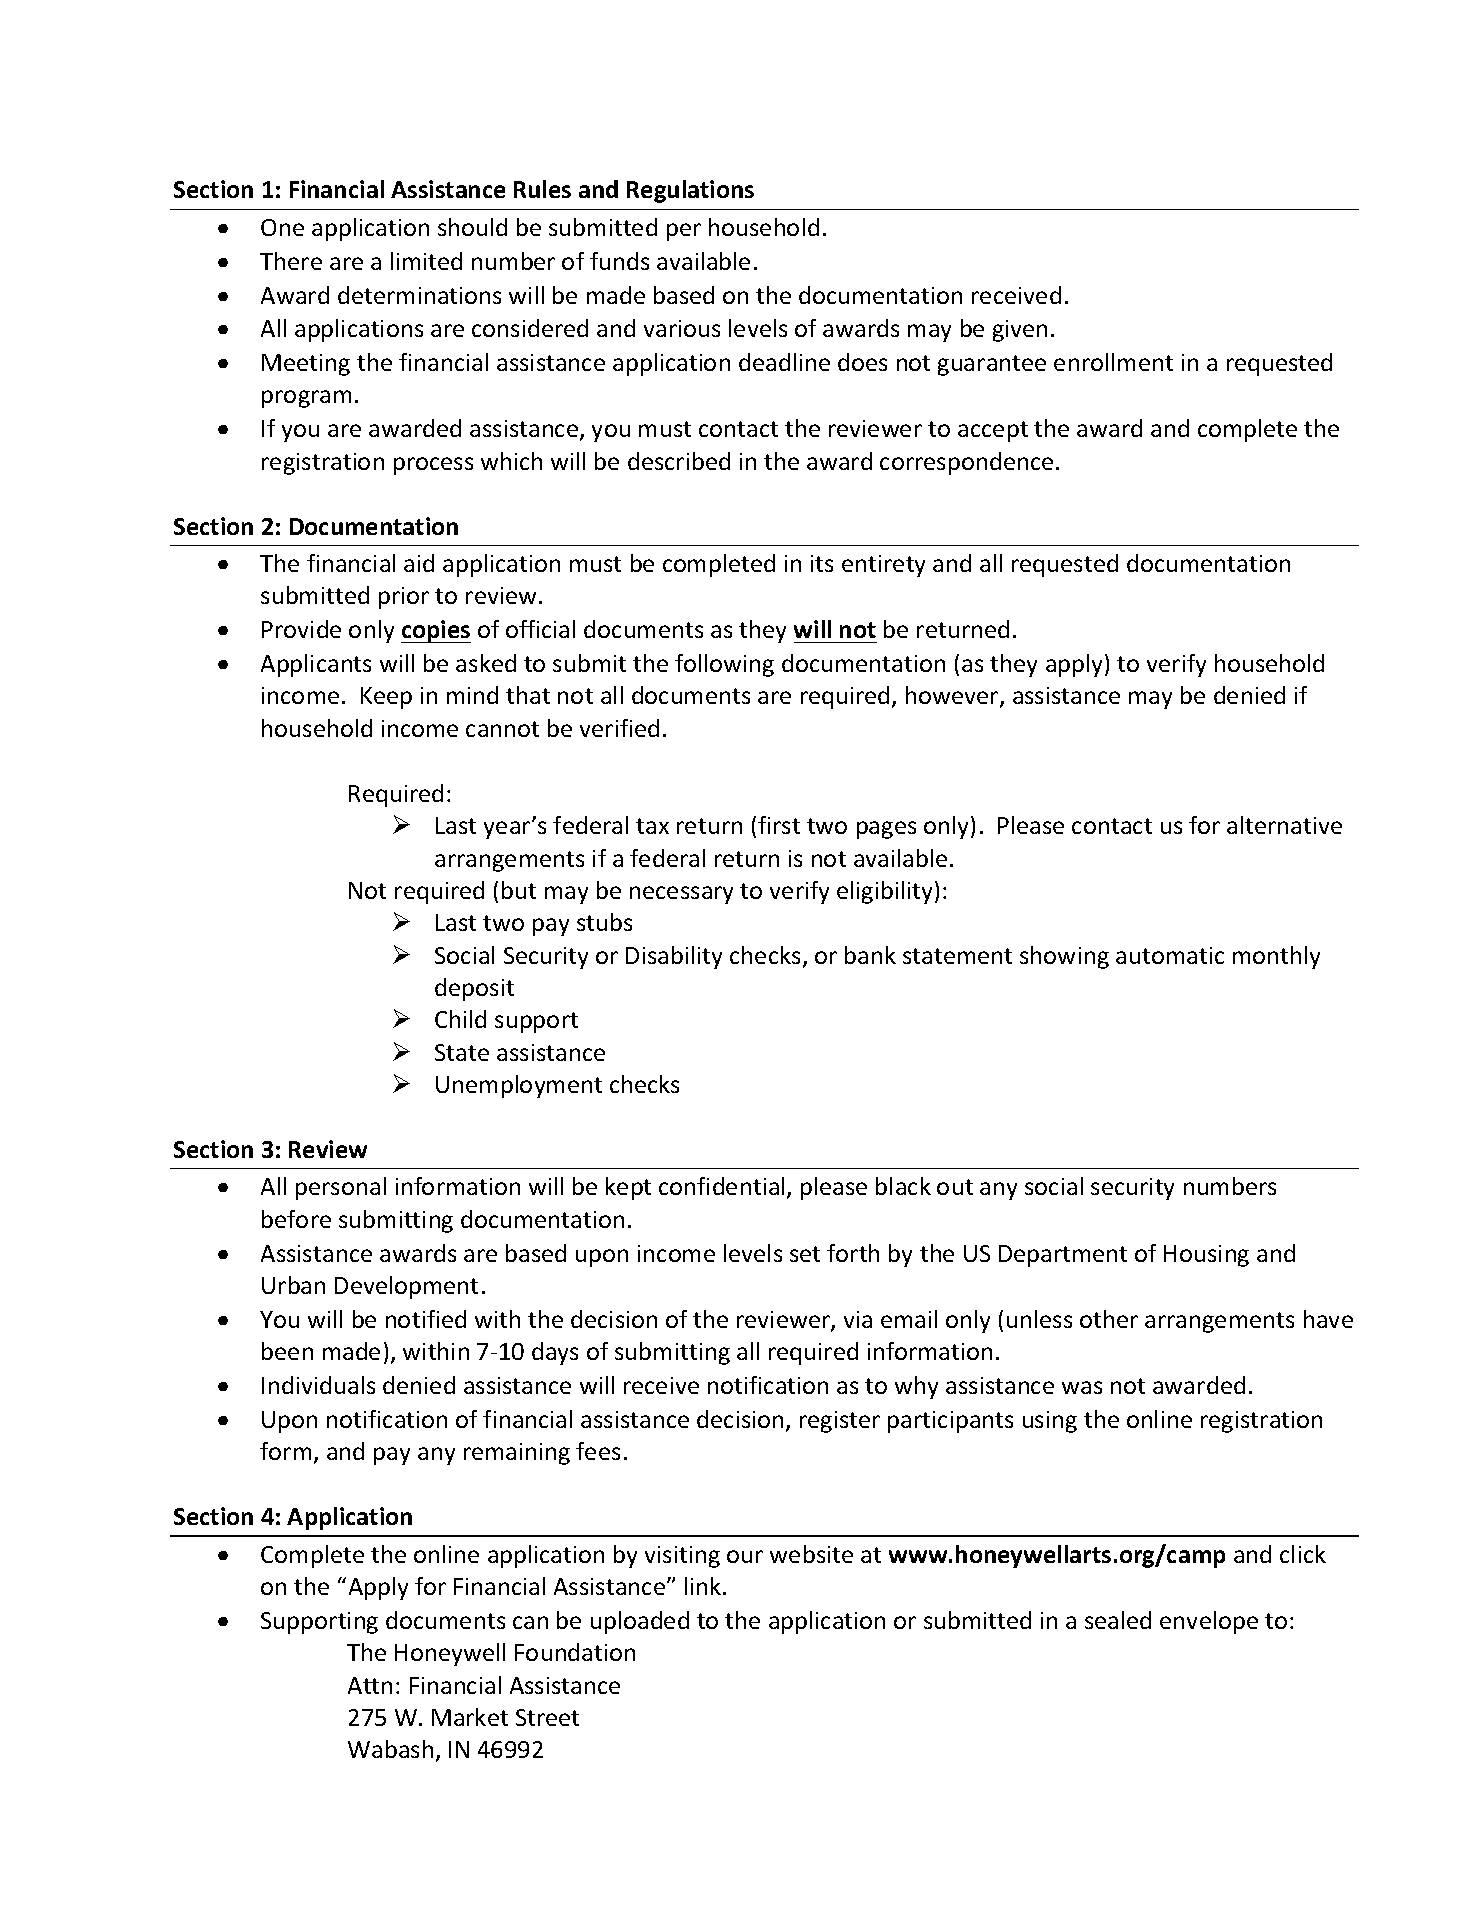  I want to click on personal, so click(341, 1188).
